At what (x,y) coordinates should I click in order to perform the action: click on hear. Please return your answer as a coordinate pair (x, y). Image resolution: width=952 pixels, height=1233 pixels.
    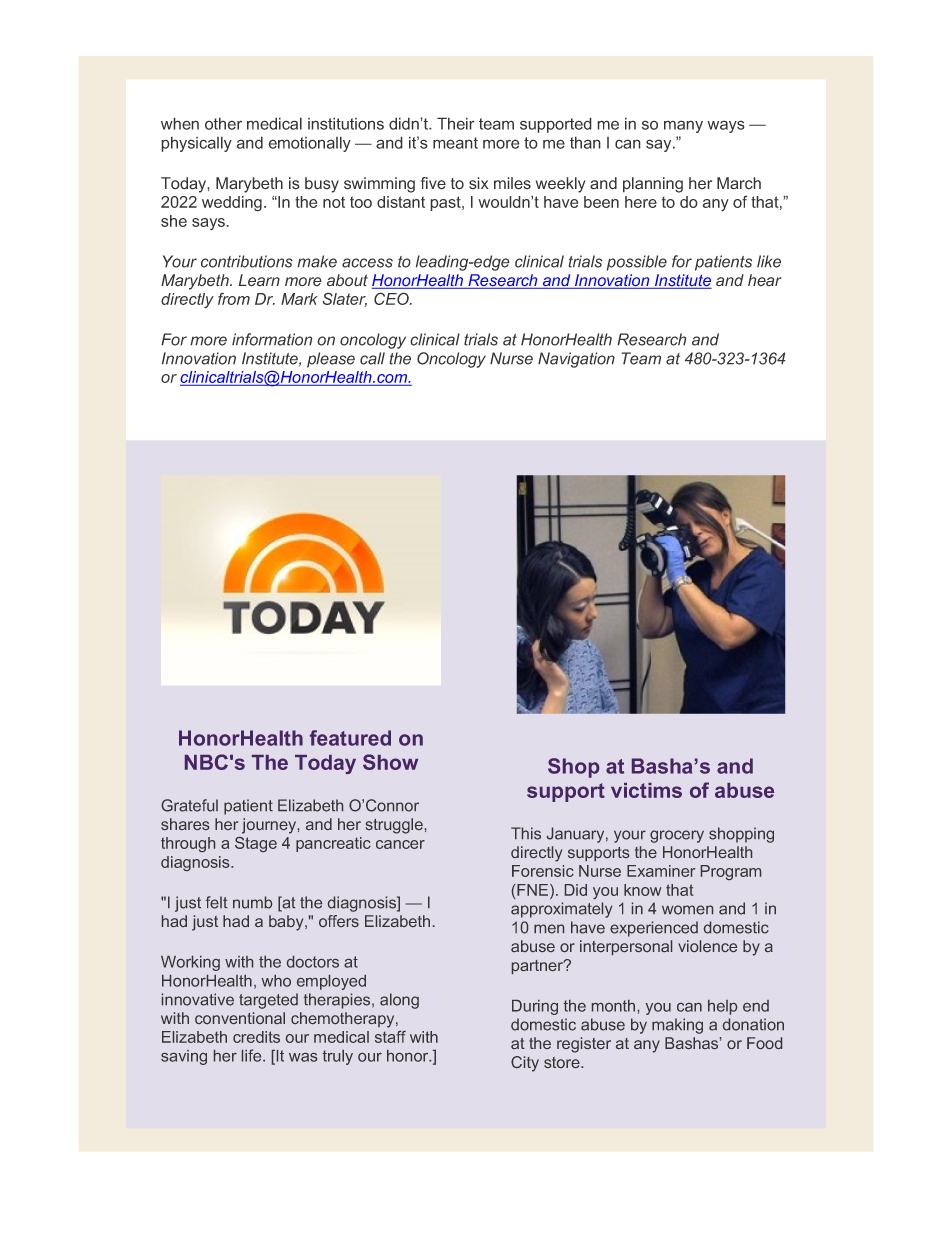
    Looking at the image, I should click on (765, 280).
